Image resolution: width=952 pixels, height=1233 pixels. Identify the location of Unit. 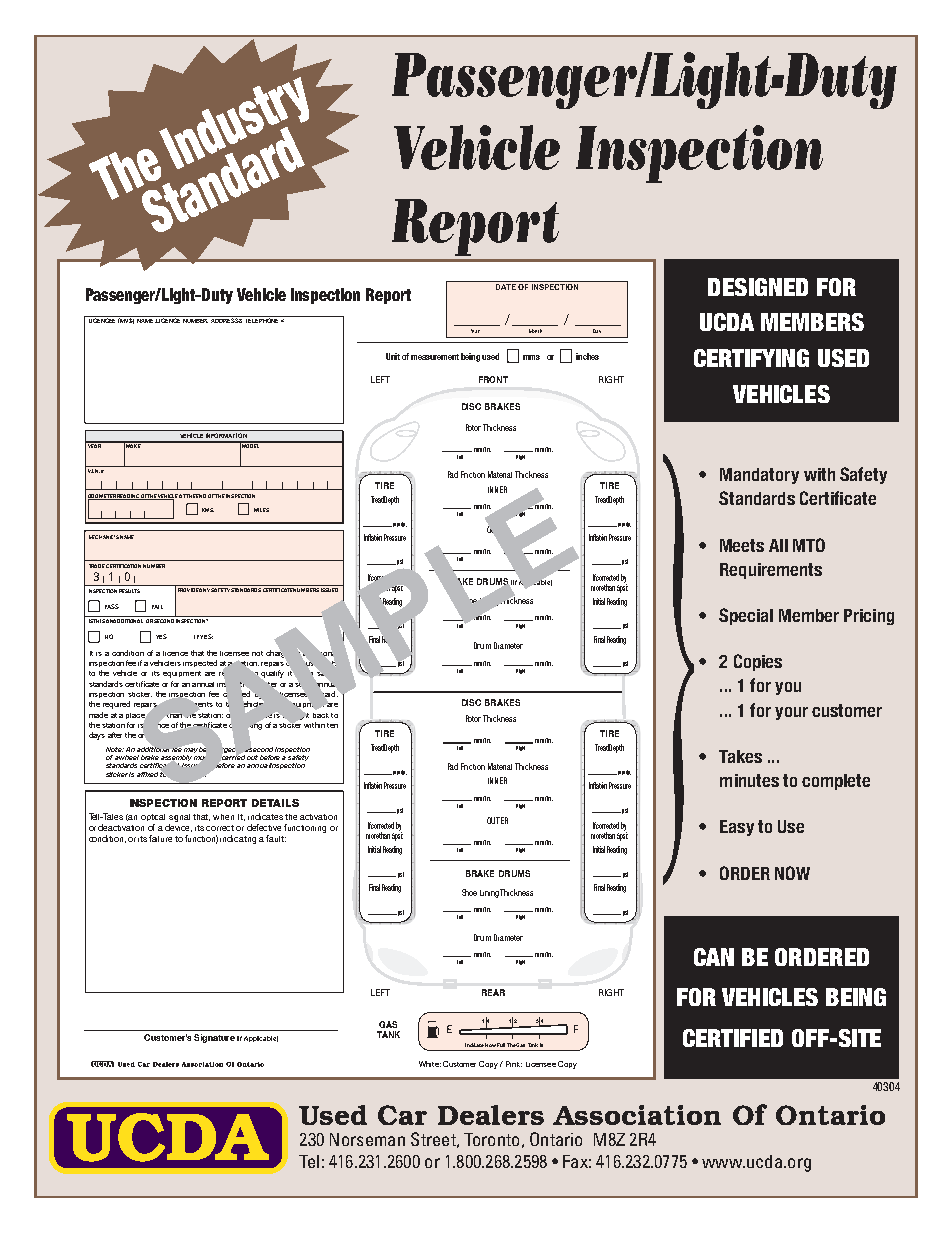
(393, 356).
